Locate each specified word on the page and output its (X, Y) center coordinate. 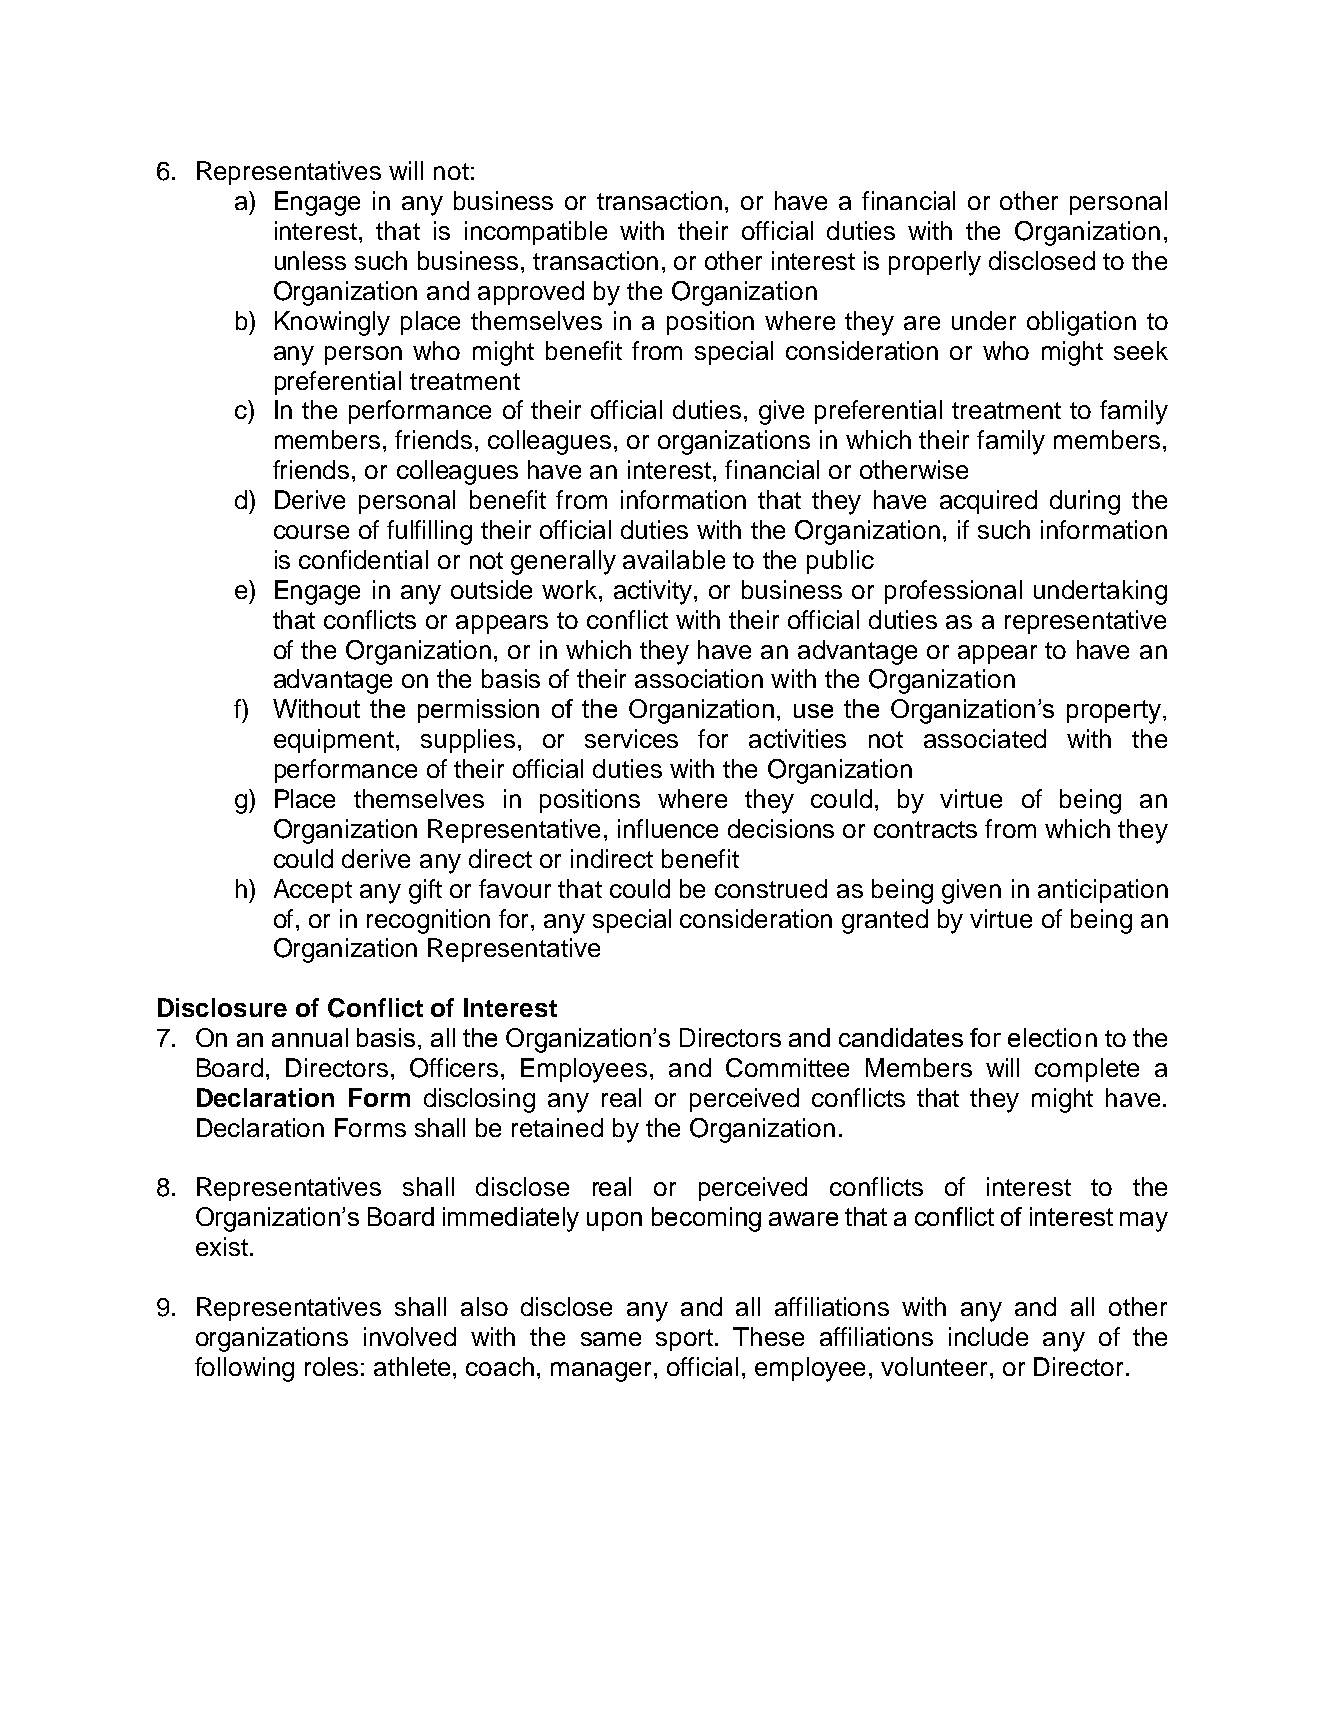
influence (668, 828)
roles (331, 1366)
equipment (334, 741)
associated (985, 738)
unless (310, 260)
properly (935, 263)
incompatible (536, 233)
